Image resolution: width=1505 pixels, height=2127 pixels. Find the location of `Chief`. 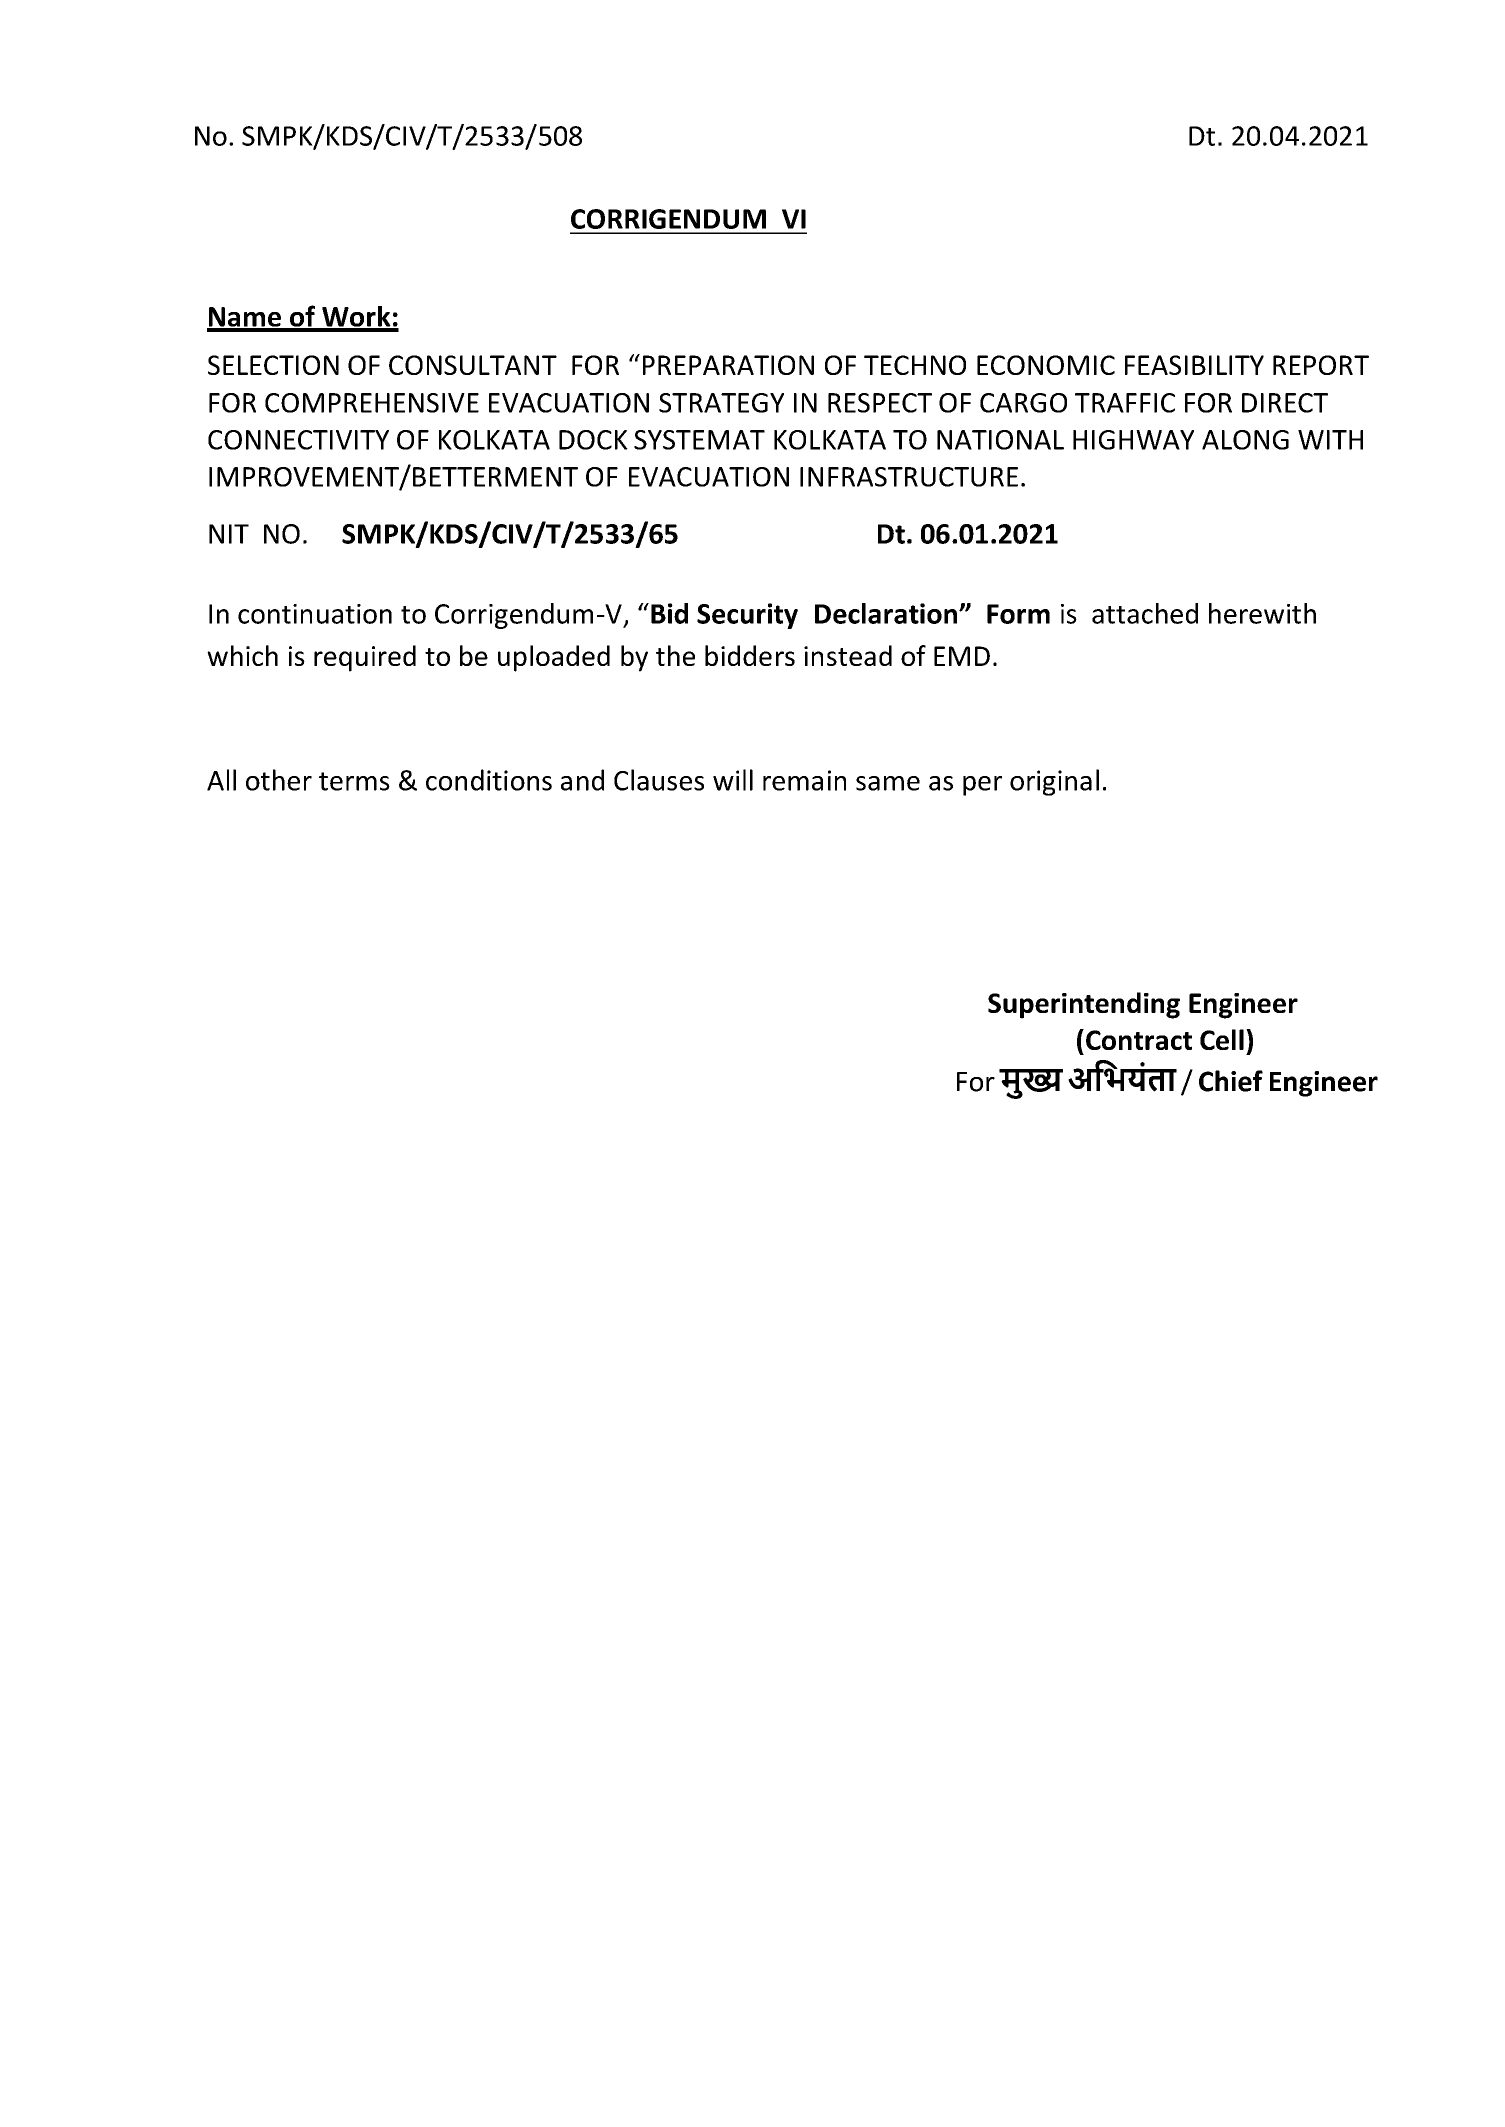

Chief is located at coordinates (1231, 1081).
